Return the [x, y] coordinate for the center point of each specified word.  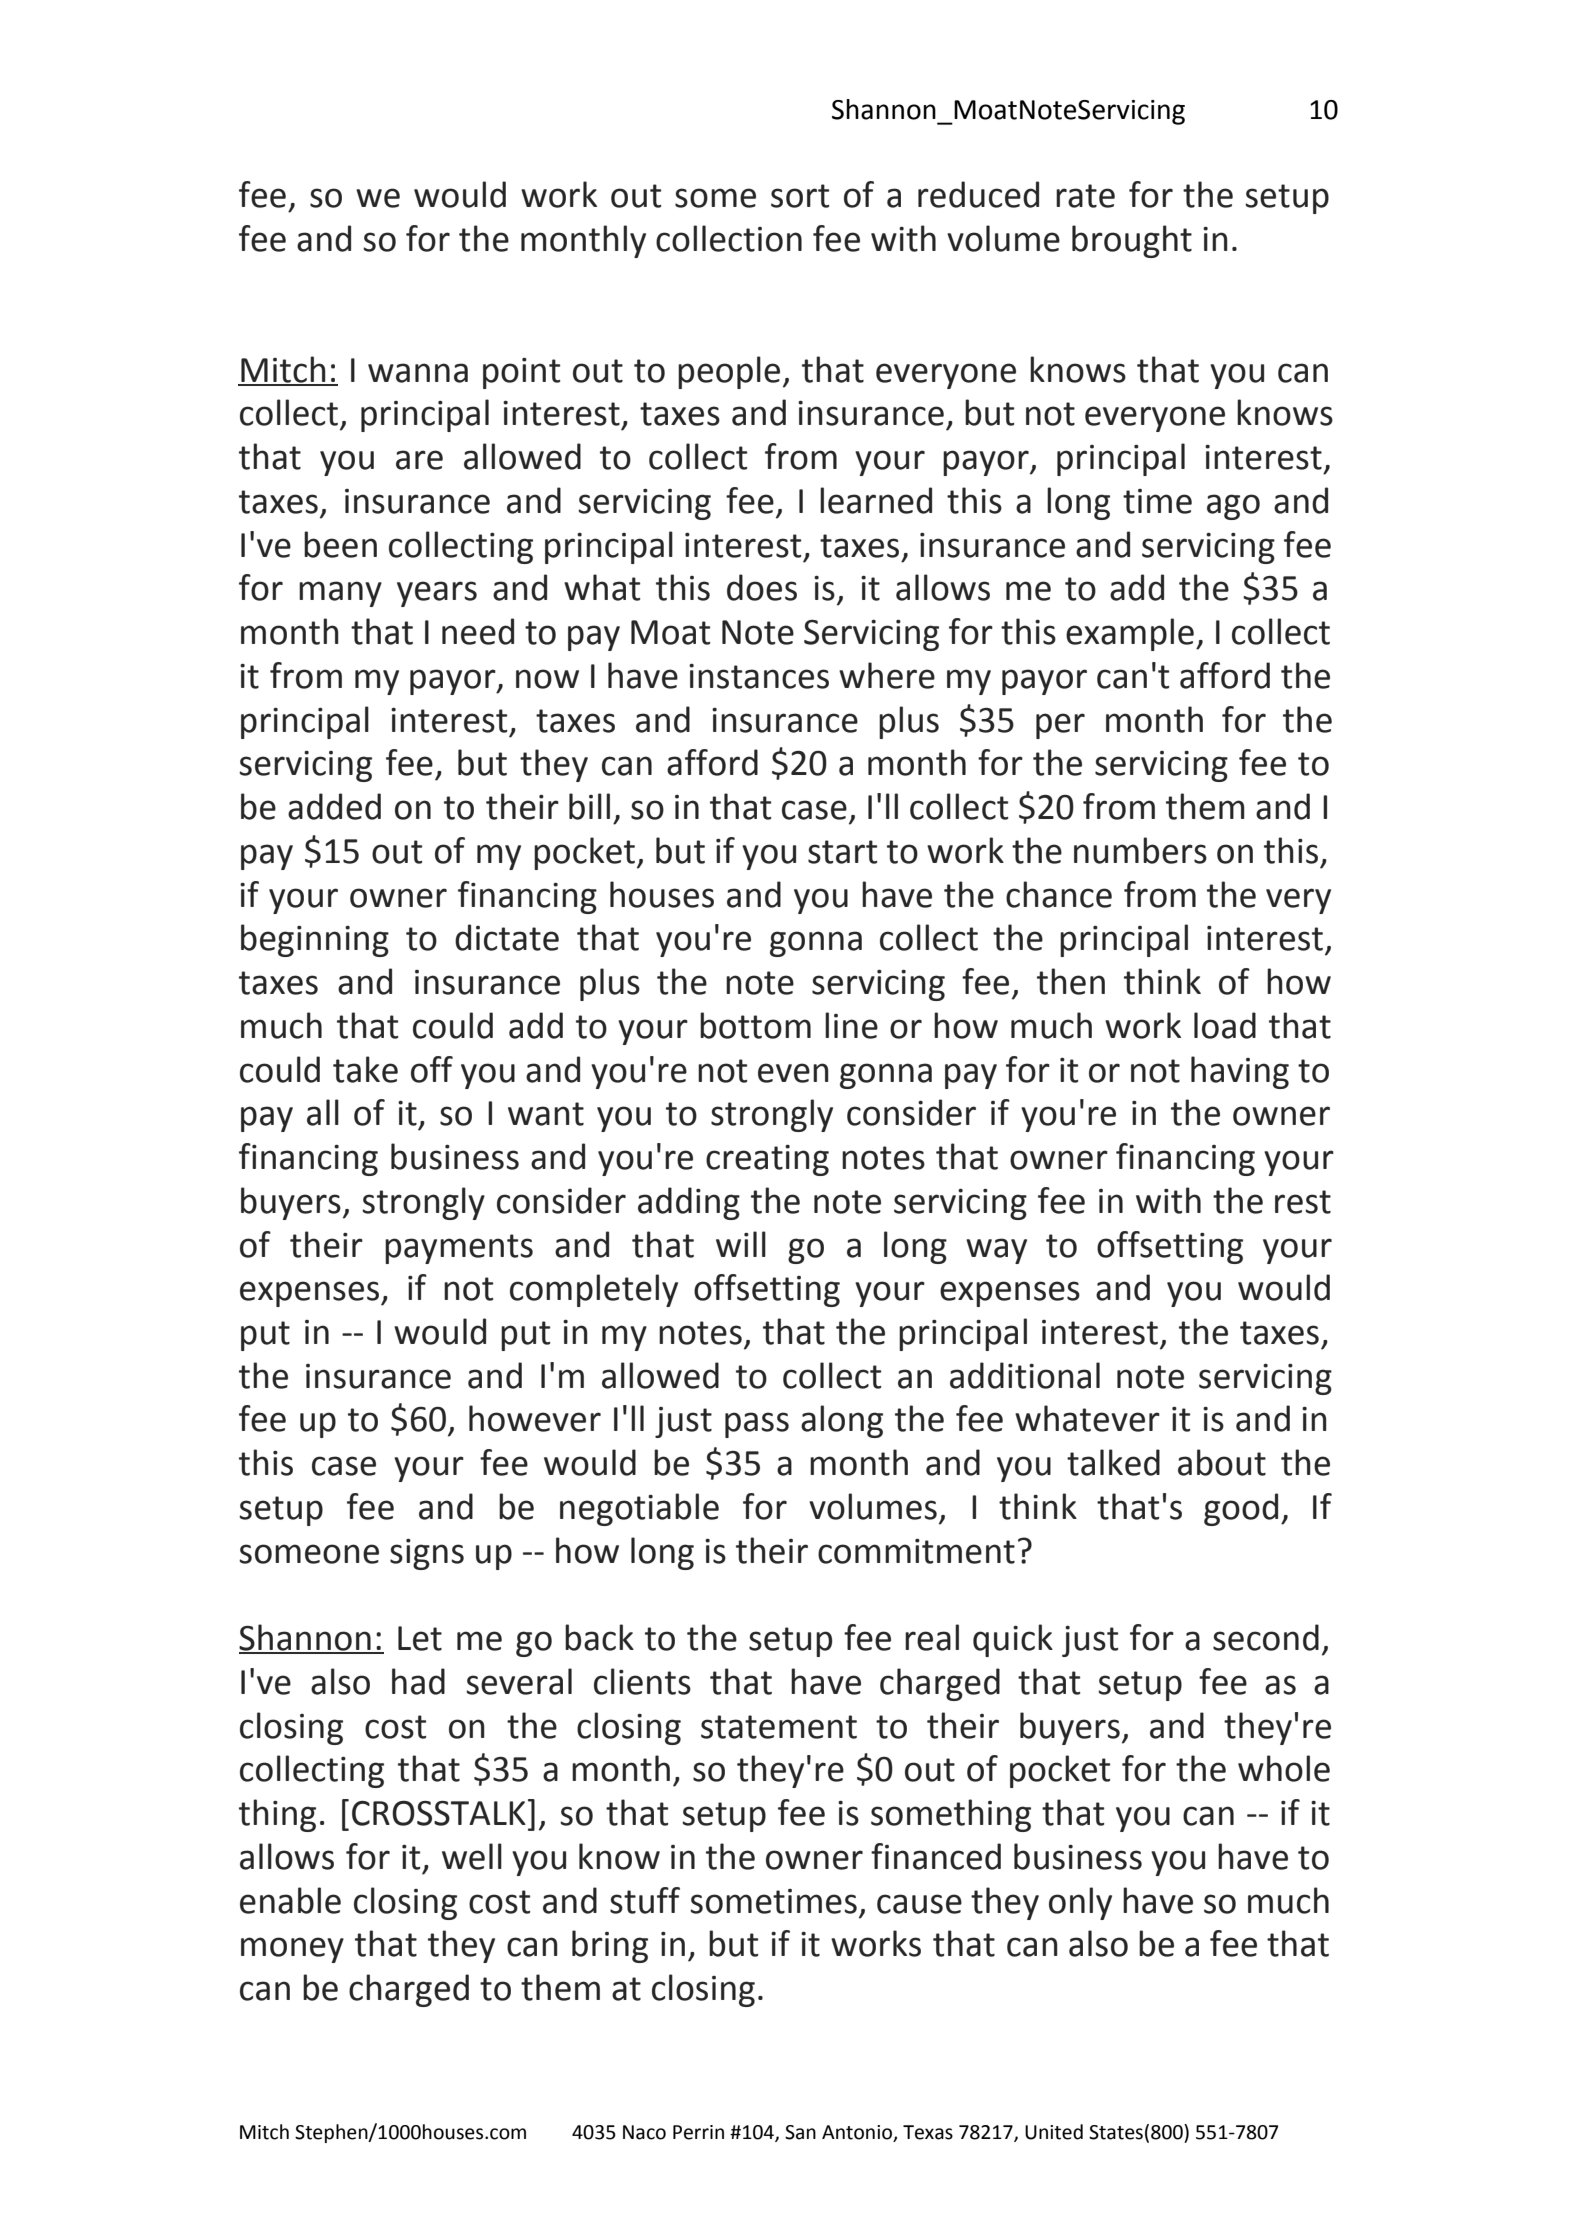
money [292, 1950]
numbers [1140, 850]
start [842, 852]
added [334, 806]
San [800, 2132]
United [1054, 2132]
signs [427, 1554]
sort [800, 196]
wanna [418, 373]
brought [1132, 241]
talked [1113, 1462]
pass [757, 1425]
